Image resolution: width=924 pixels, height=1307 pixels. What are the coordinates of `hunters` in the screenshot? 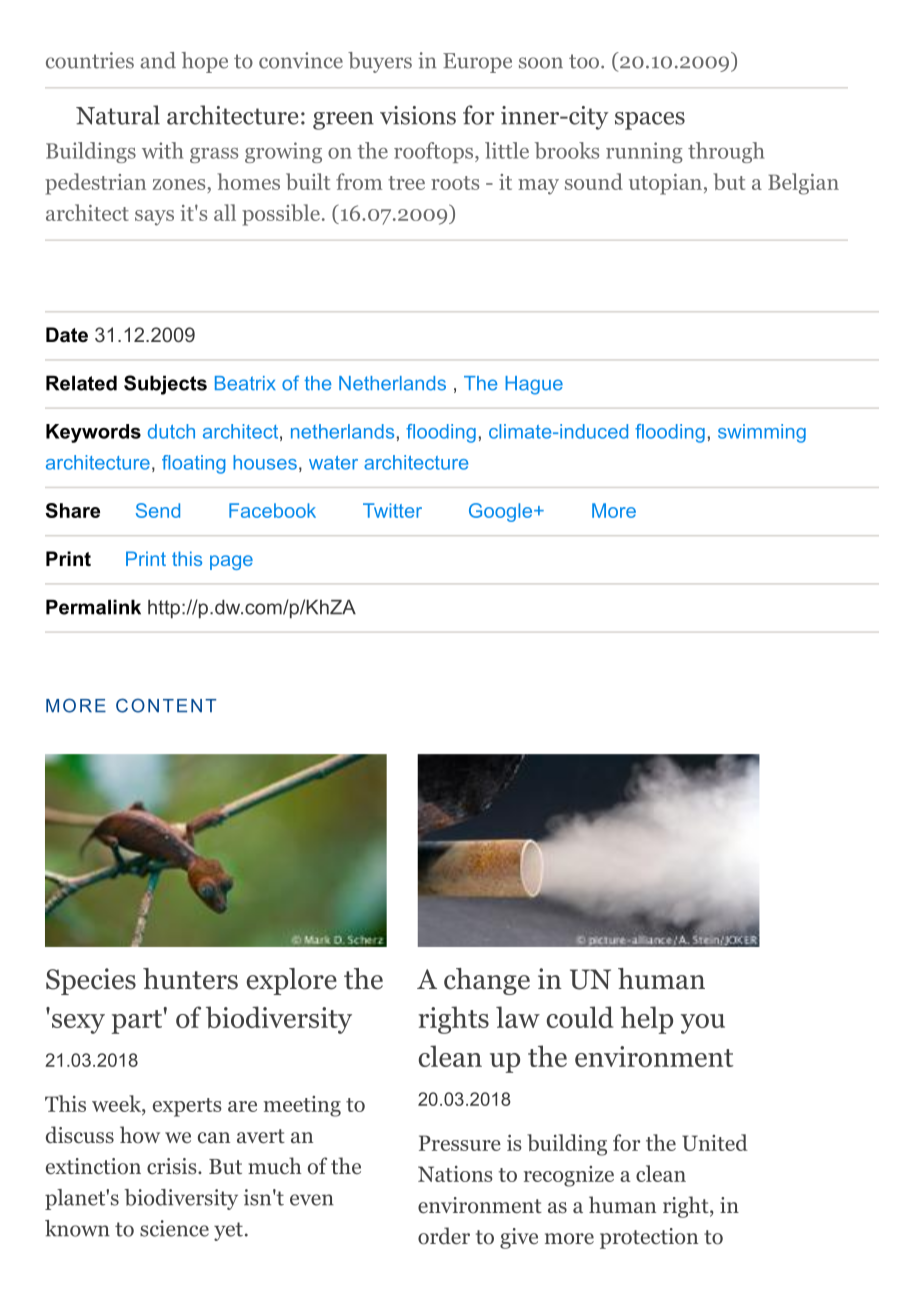 It's located at (190, 979).
